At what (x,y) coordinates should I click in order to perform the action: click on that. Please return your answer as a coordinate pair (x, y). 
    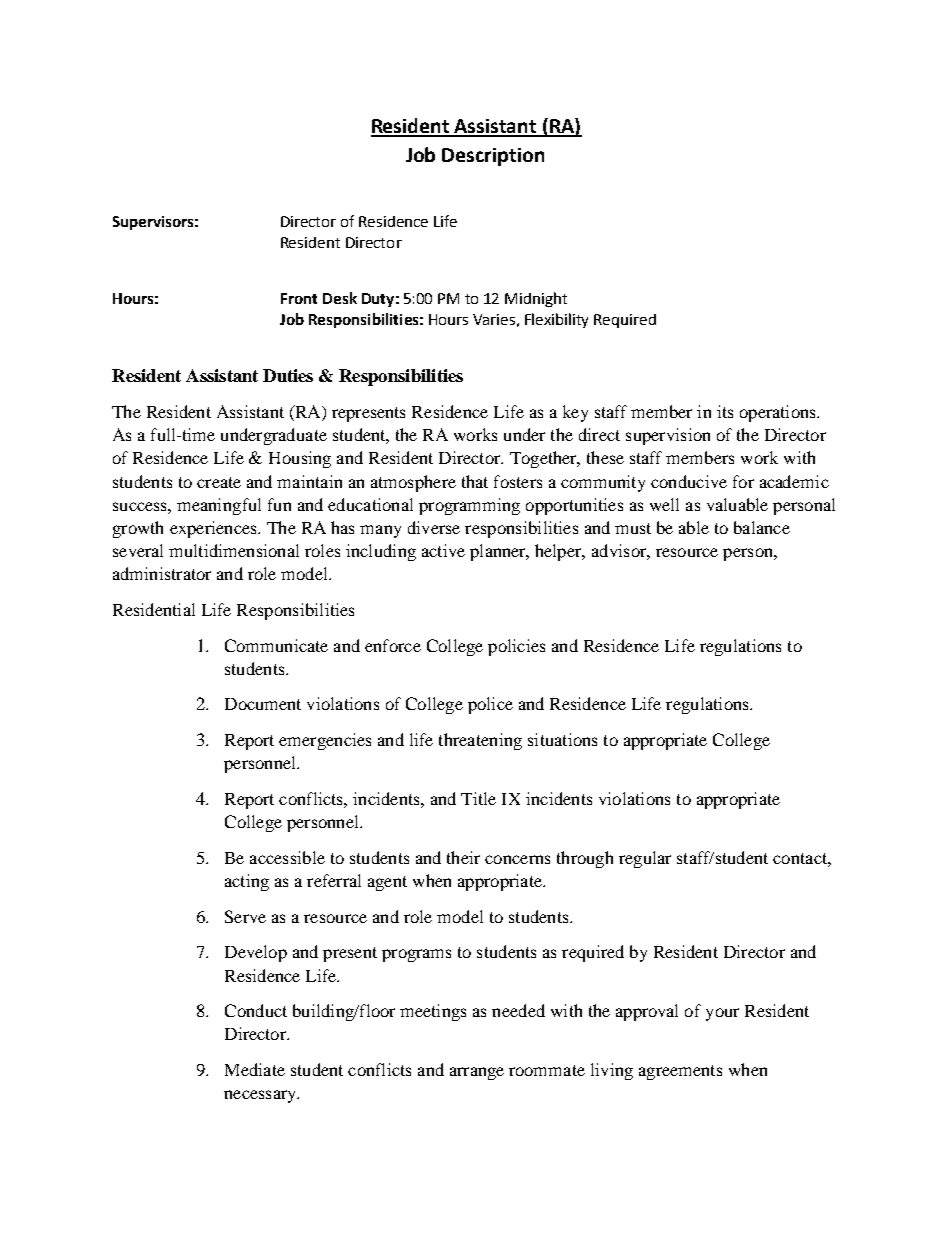
    Looking at the image, I should click on (475, 481).
